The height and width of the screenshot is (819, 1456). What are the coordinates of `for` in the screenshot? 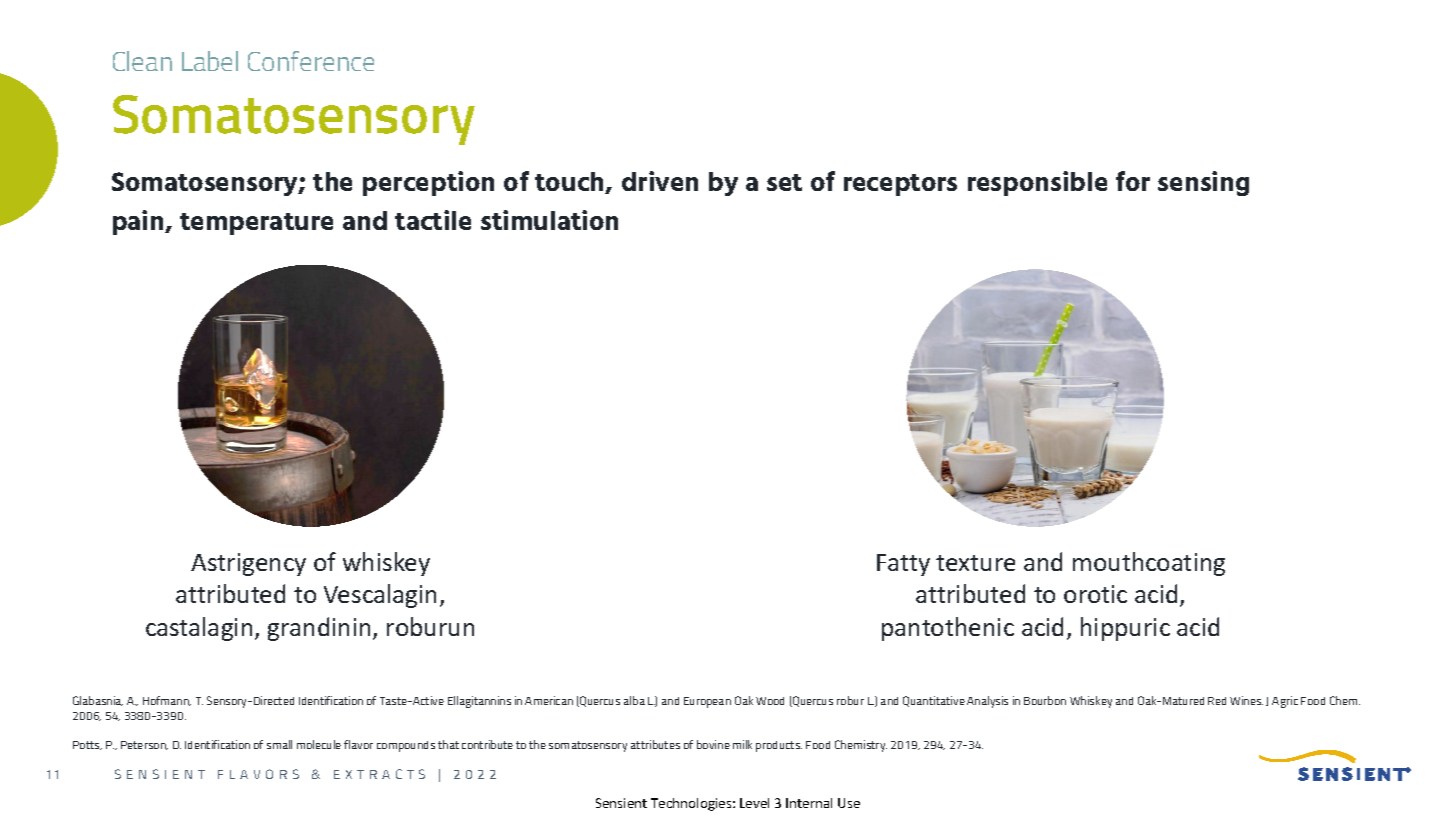 It's located at (1133, 181).
